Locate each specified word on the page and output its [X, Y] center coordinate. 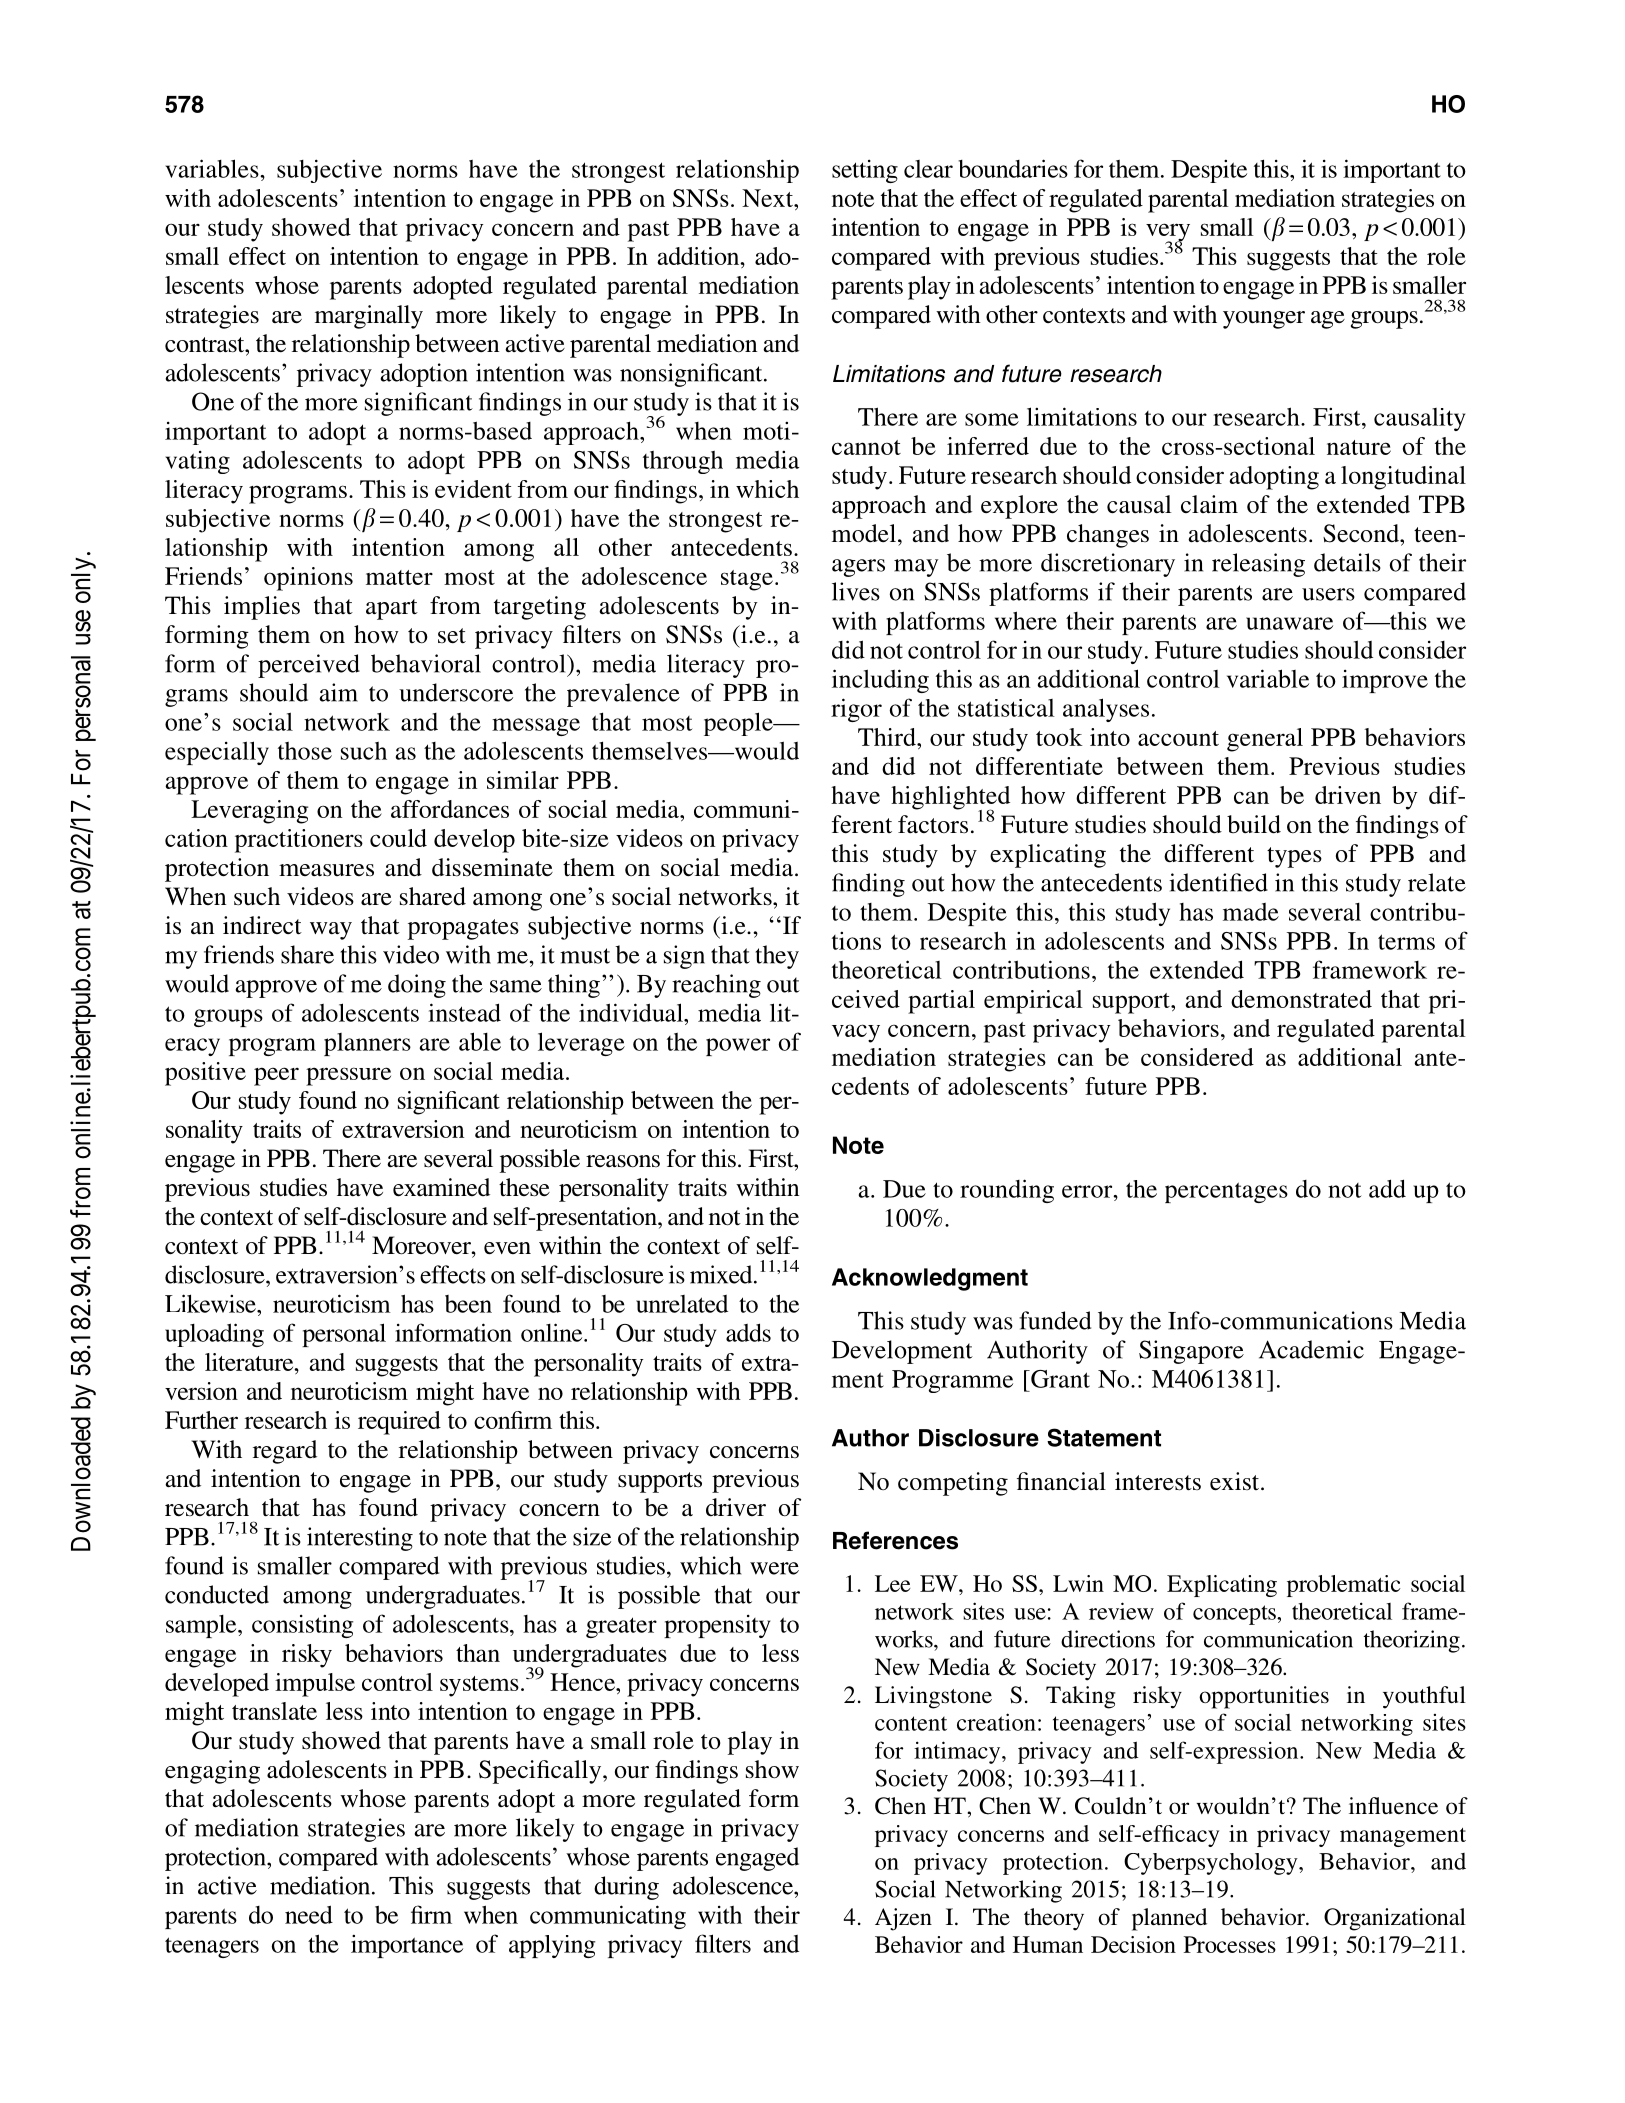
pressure [348, 1076]
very [1168, 233]
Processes [1230, 1944]
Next [768, 198]
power [738, 1047]
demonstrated [1301, 999]
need [309, 1914]
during [626, 1888]
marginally [369, 317]
